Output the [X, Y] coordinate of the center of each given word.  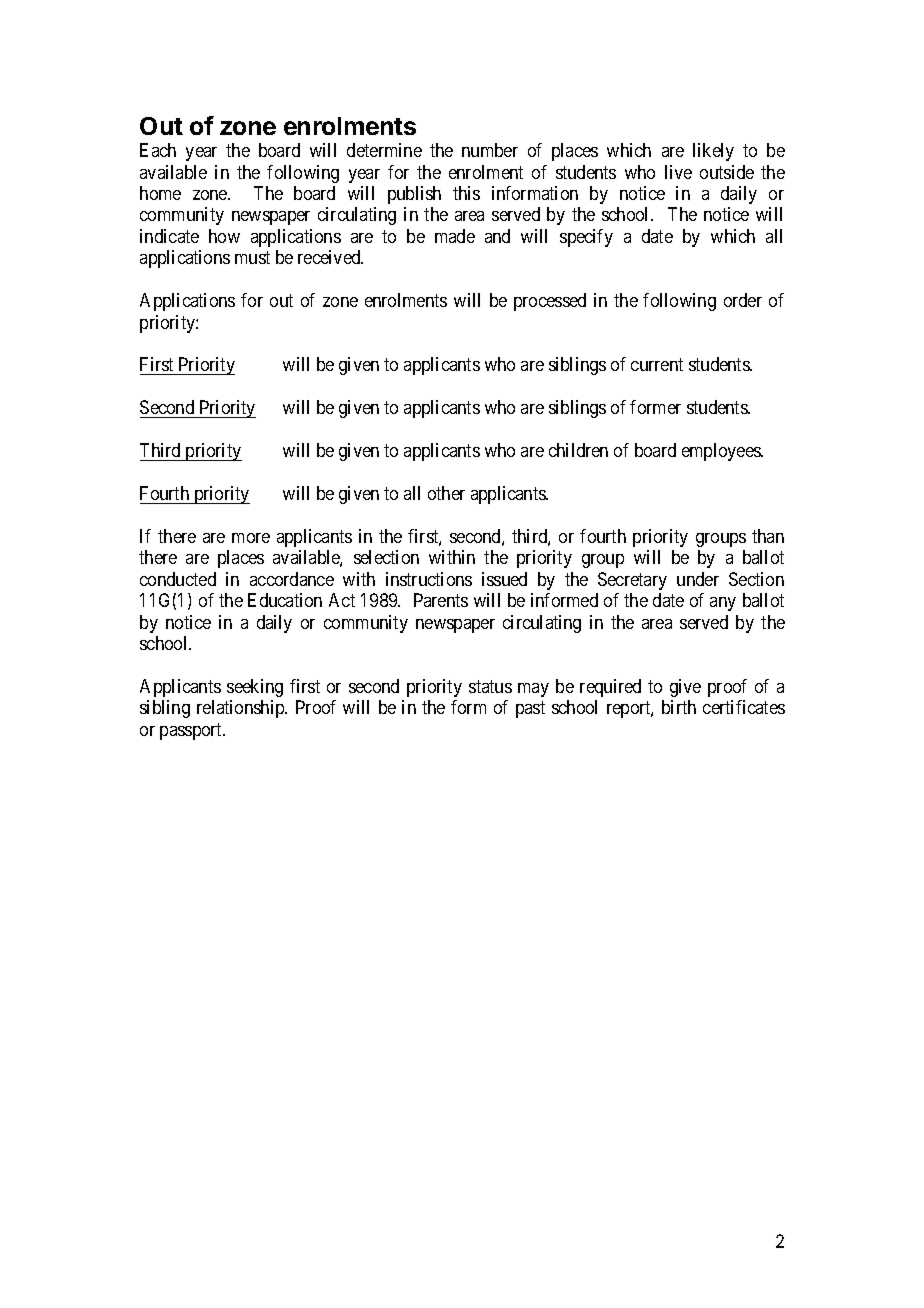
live [678, 172]
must [252, 258]
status [490, 686]
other [446, 493]
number [490, 150]
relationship [242, 709]
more [251, 538]
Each [158, 150]
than [768, 536]
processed [550, 302]
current [657, 365]
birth [679, 707]
